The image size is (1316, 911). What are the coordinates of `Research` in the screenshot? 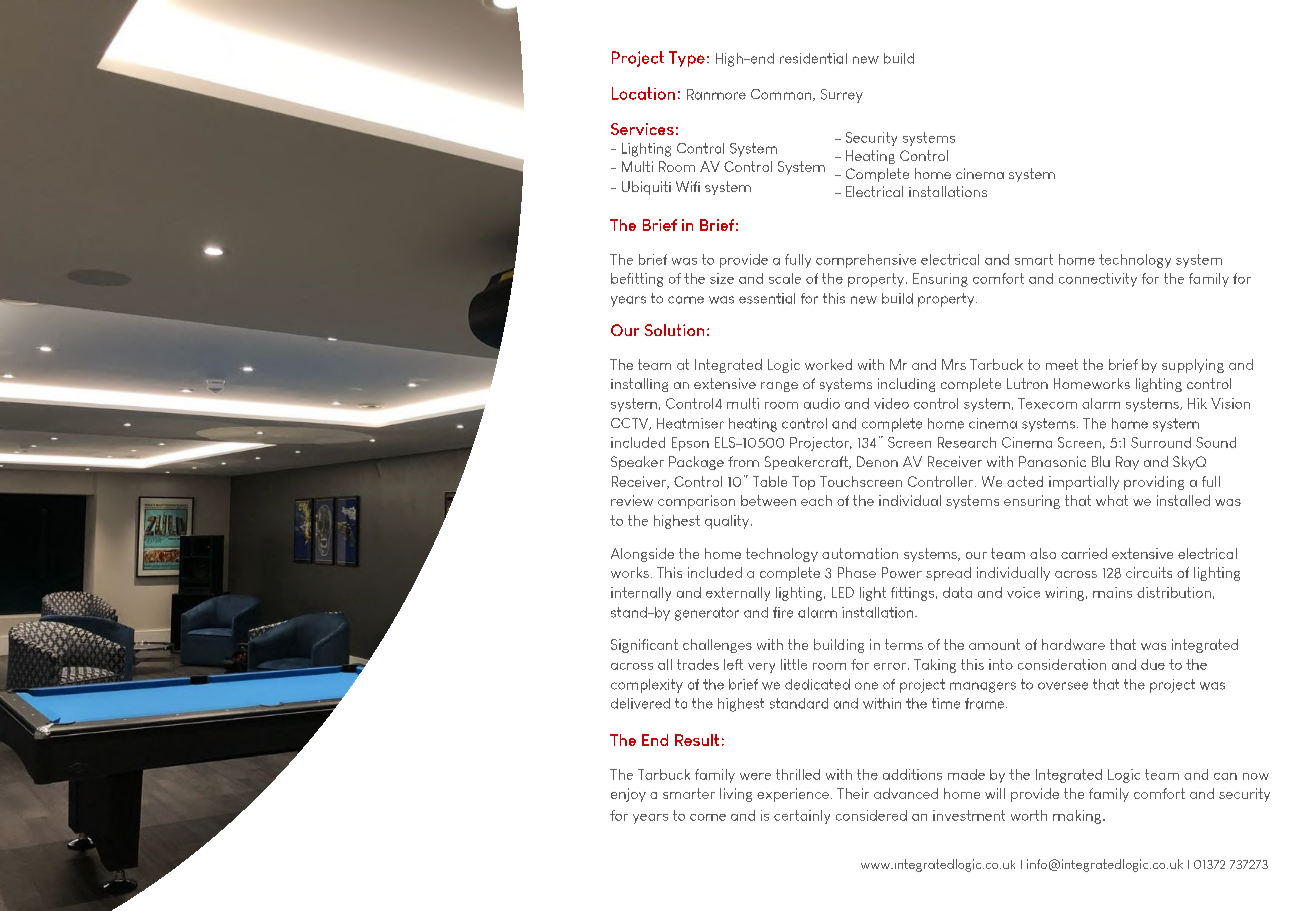 It's located at (967, 442).
